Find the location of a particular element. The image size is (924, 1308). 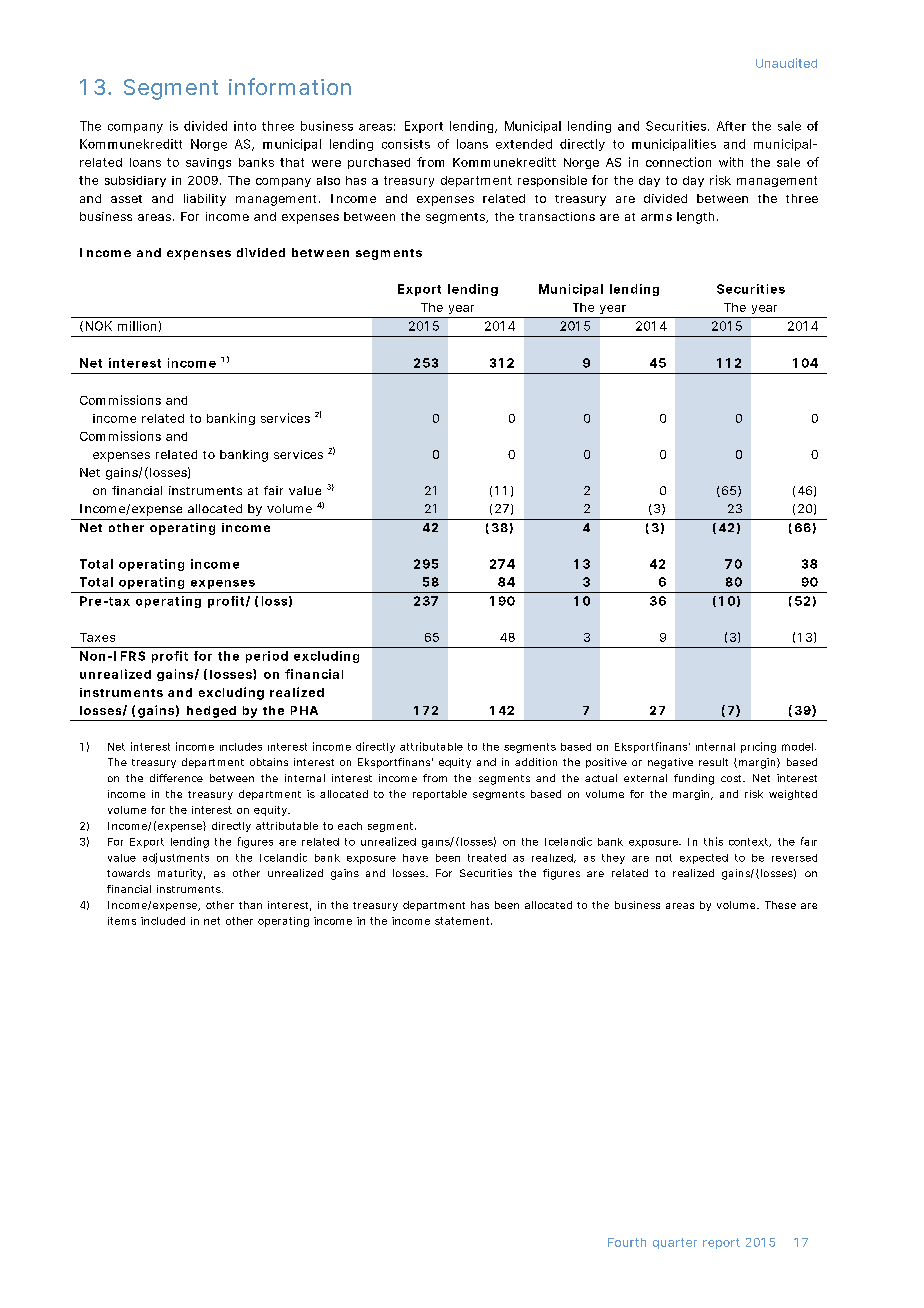

transactions is located at coordinates (557, 216).
